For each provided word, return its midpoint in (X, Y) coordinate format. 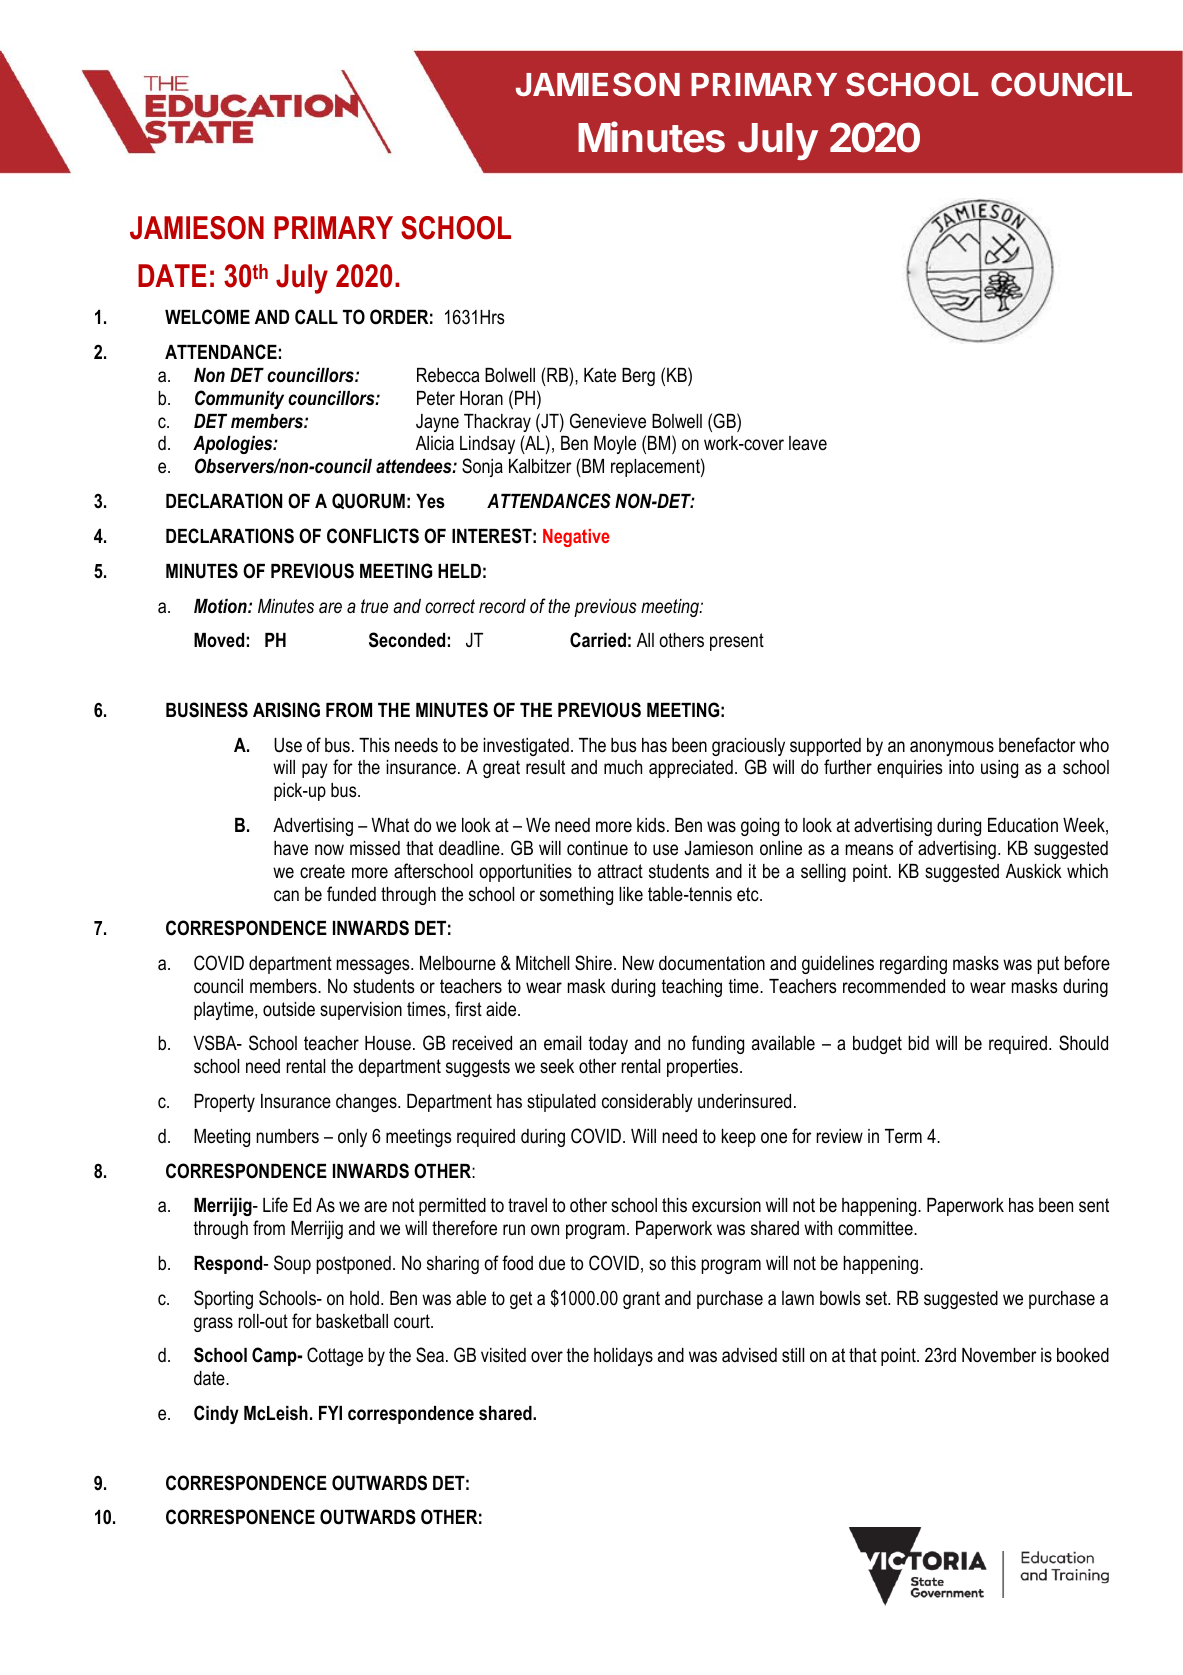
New (638, 963)
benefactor (1037, 745)
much (623, 767)
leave (808, 443)
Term (903, 1136)
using (999, 769)
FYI (330, 1413)
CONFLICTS (373, 536)
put (1048, 965)
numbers (287, 1136)
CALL (316, 317)
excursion (726, 1205)
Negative (576, 538)
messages (374, 966)
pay (315, 770)
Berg (638, 377)
